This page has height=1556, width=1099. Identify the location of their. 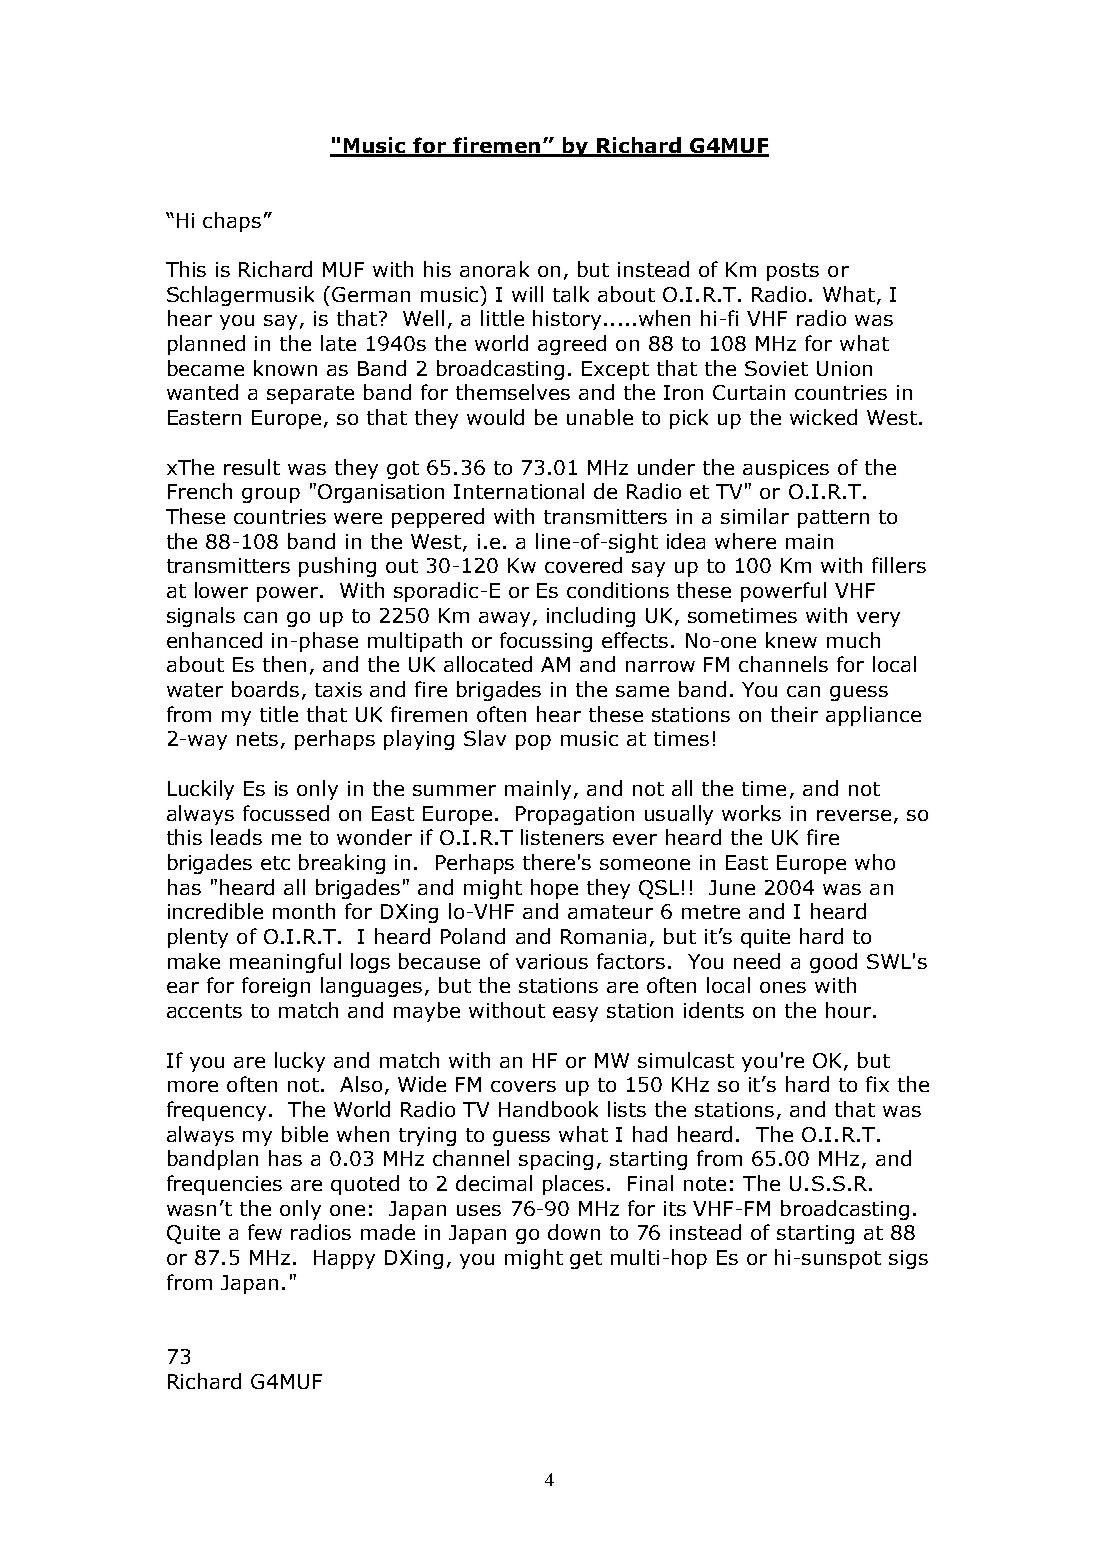
(794, 714).
